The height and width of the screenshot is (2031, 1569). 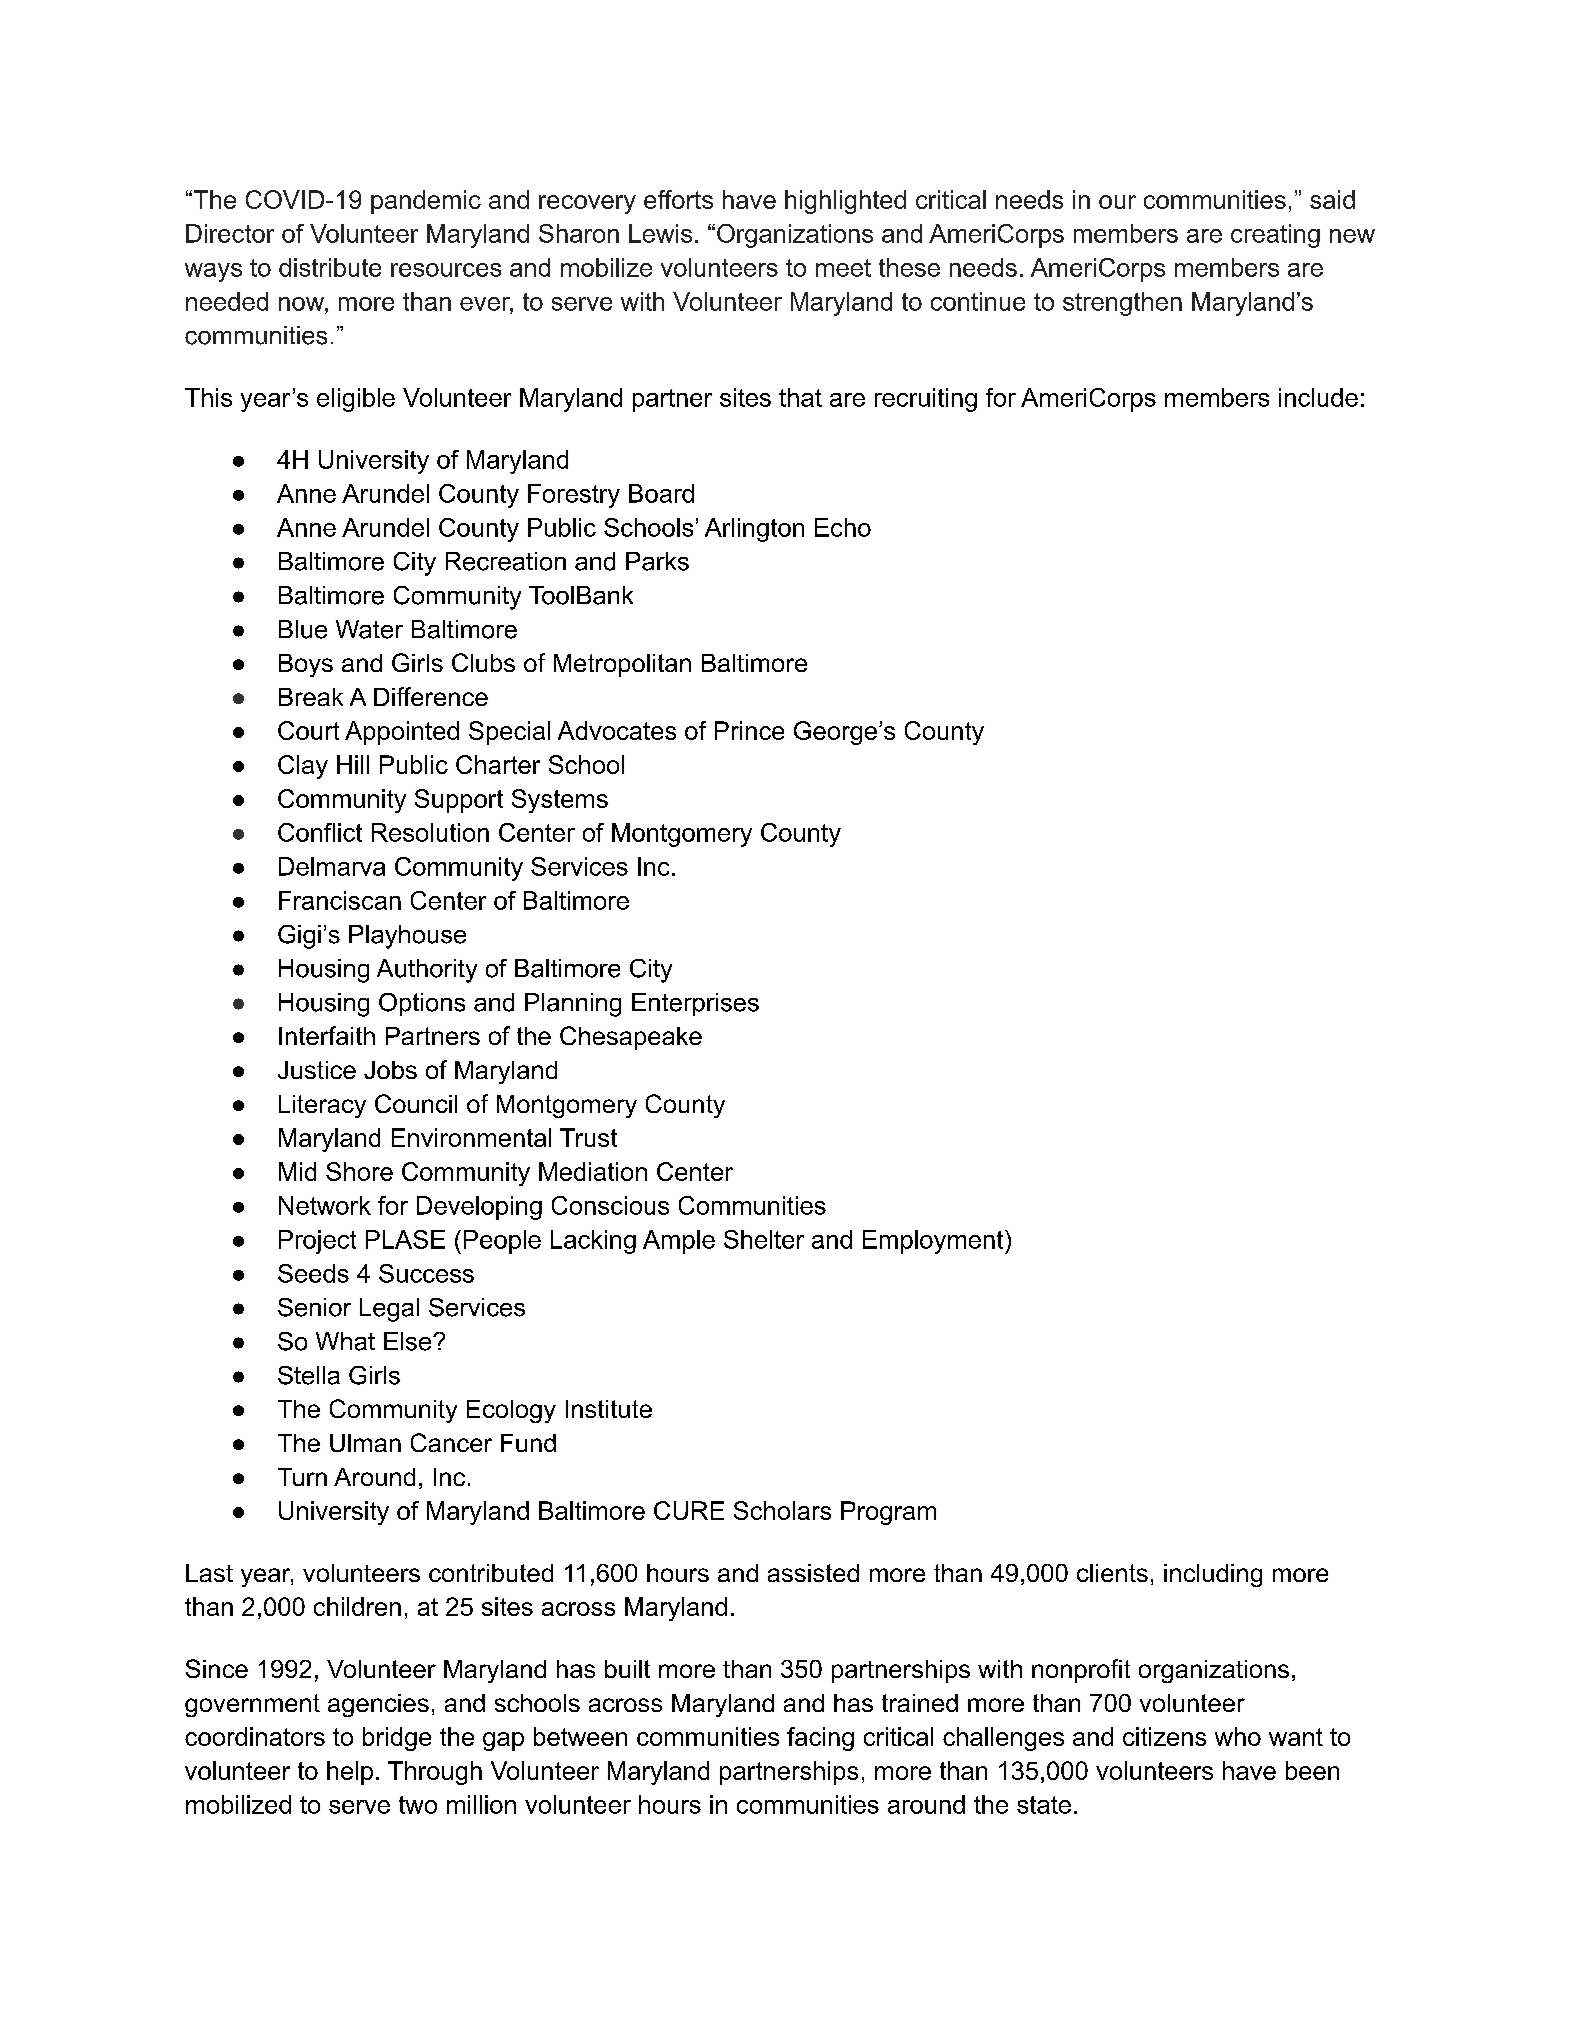 What do you see at coordinates (934, 1242) in the screenshot?
I see `Employment` at bounding box center [934, 1242].
